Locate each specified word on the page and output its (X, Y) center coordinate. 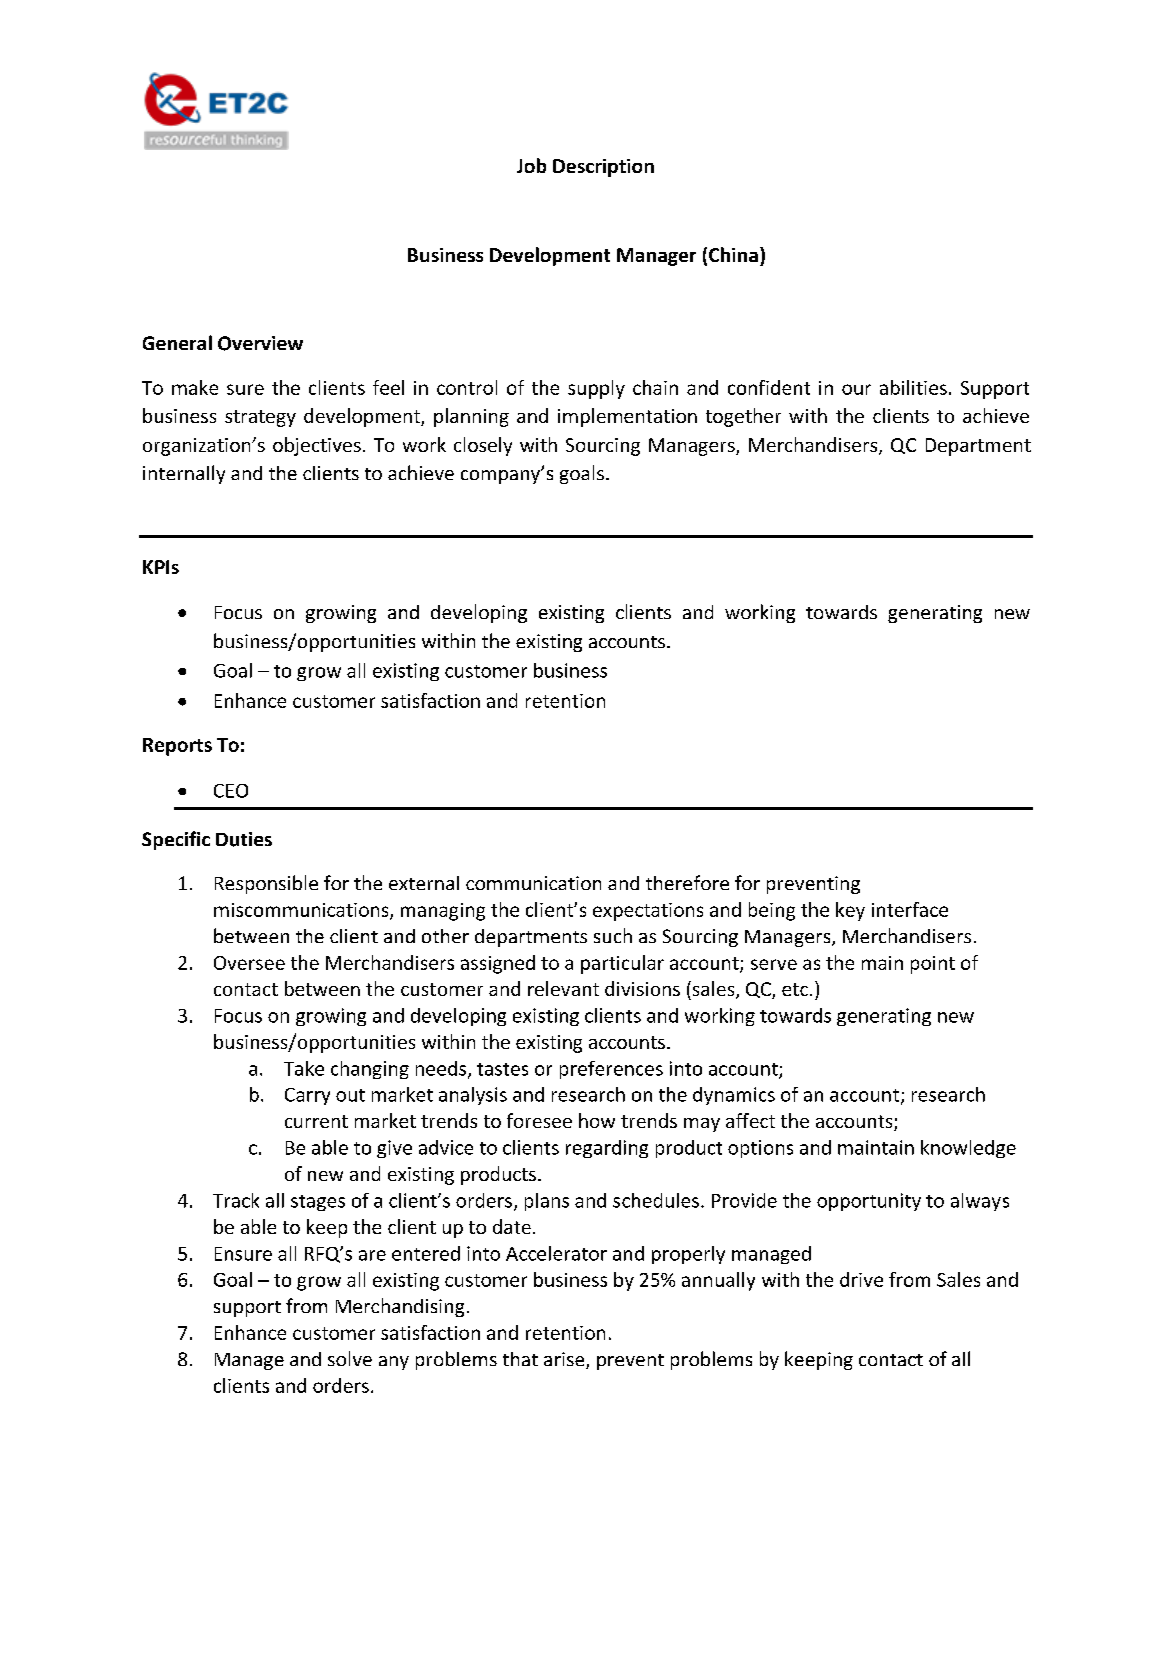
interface (910, 909)
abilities (913, 387)
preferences (611, 1070)
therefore (687, 882)
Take (304, 1068)
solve (350, 1358)
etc (795, 989)
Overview (260, 343)
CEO (231, 791)
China (733, 254)
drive (861, 1279)
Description (603, 168)
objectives (317, 446)
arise (565, 1360)
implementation (627, 417)
